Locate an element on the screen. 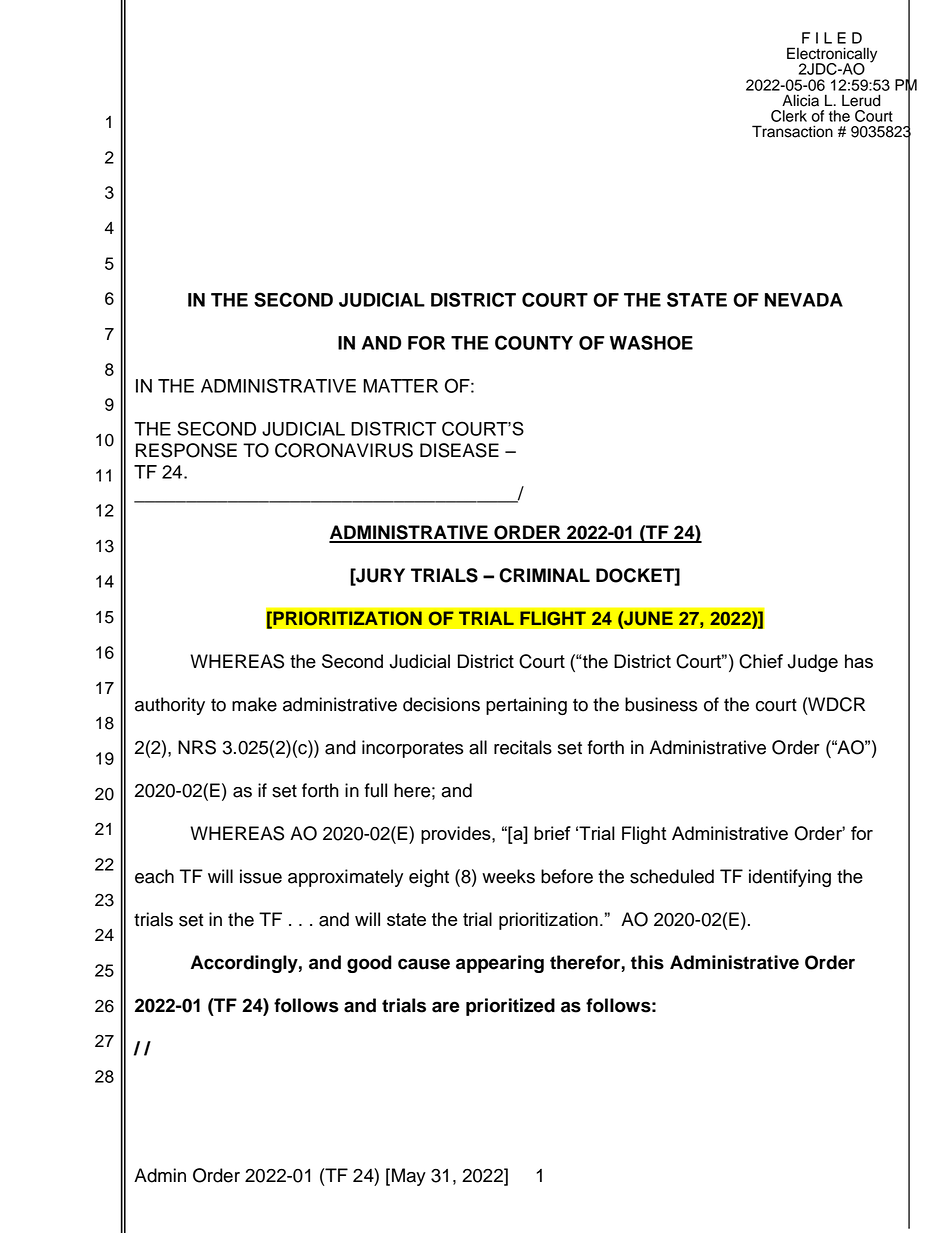 The image size is (952, 1233). Clerk is located at coordinates (789, 116).
